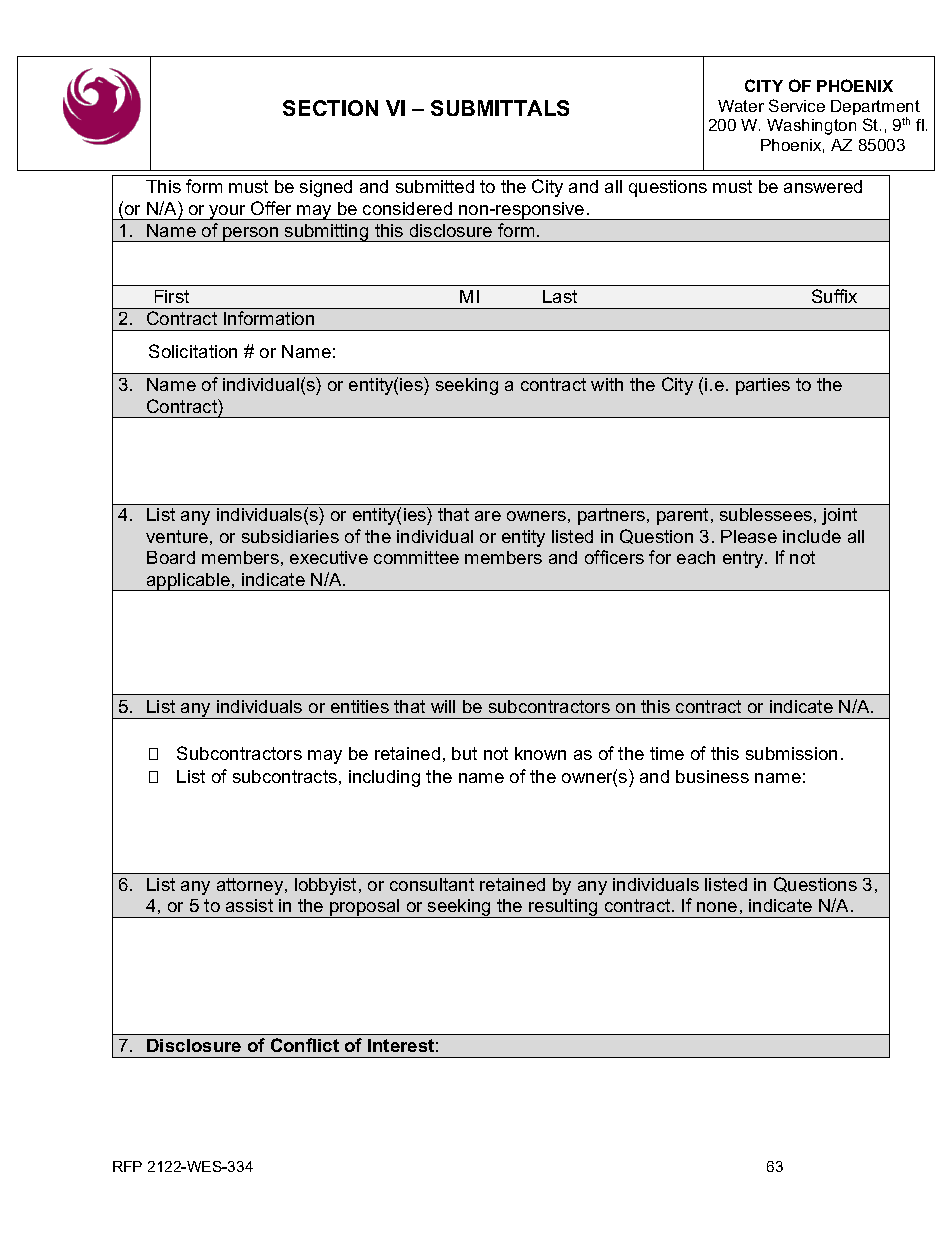 The height and width of the document is (1233, 952). Describe the element at coordinates (171, 557) in the document. I see `Board` at that location.
